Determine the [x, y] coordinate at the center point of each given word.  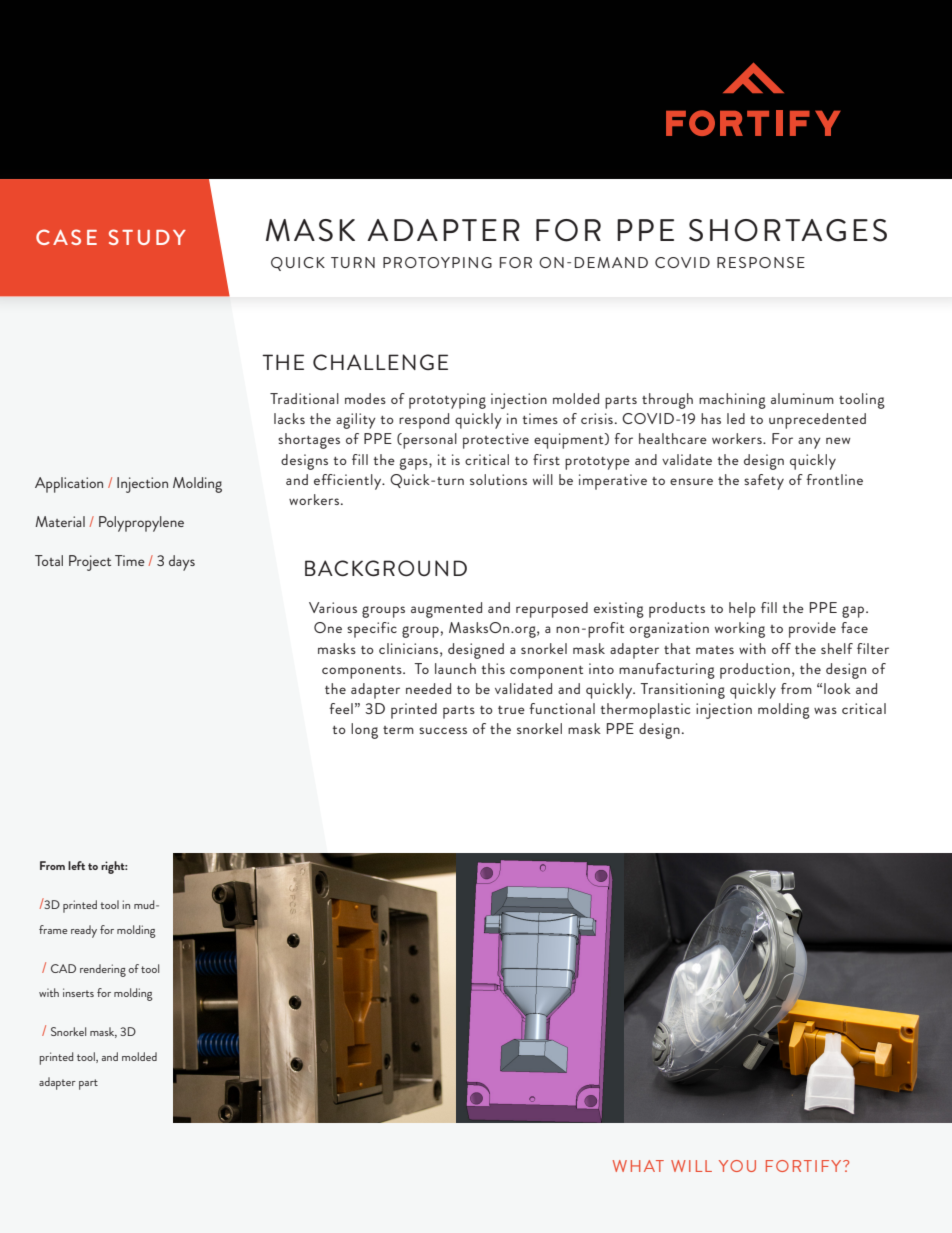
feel [341, 708]
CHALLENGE [380, 362]
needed [428, 688]
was [825, 710]
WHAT [638, 1166]
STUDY [147, 237]
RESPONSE [761, 262]
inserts [78, 992]
